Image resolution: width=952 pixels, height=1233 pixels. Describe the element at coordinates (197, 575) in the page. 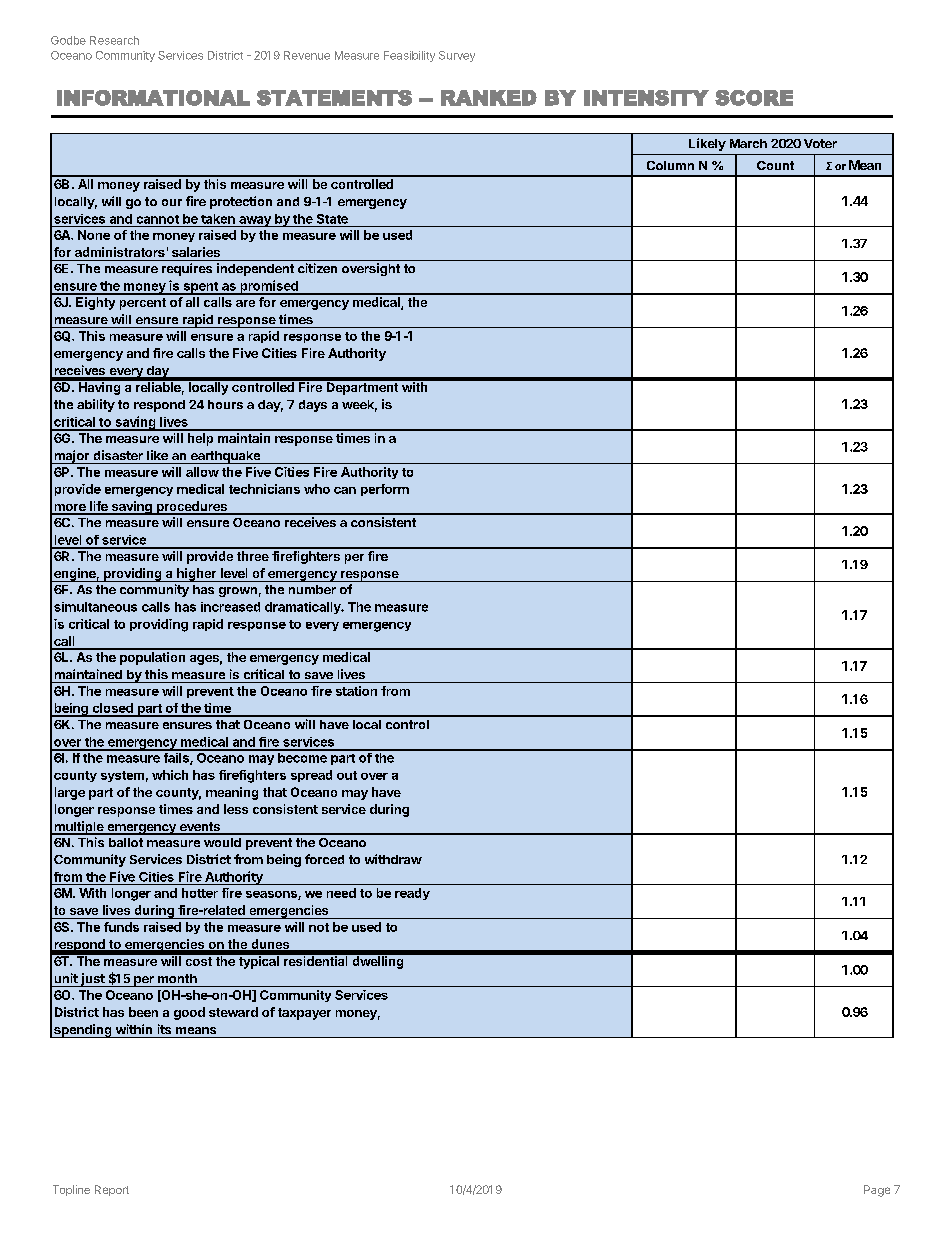

I see `higher` at that location.
